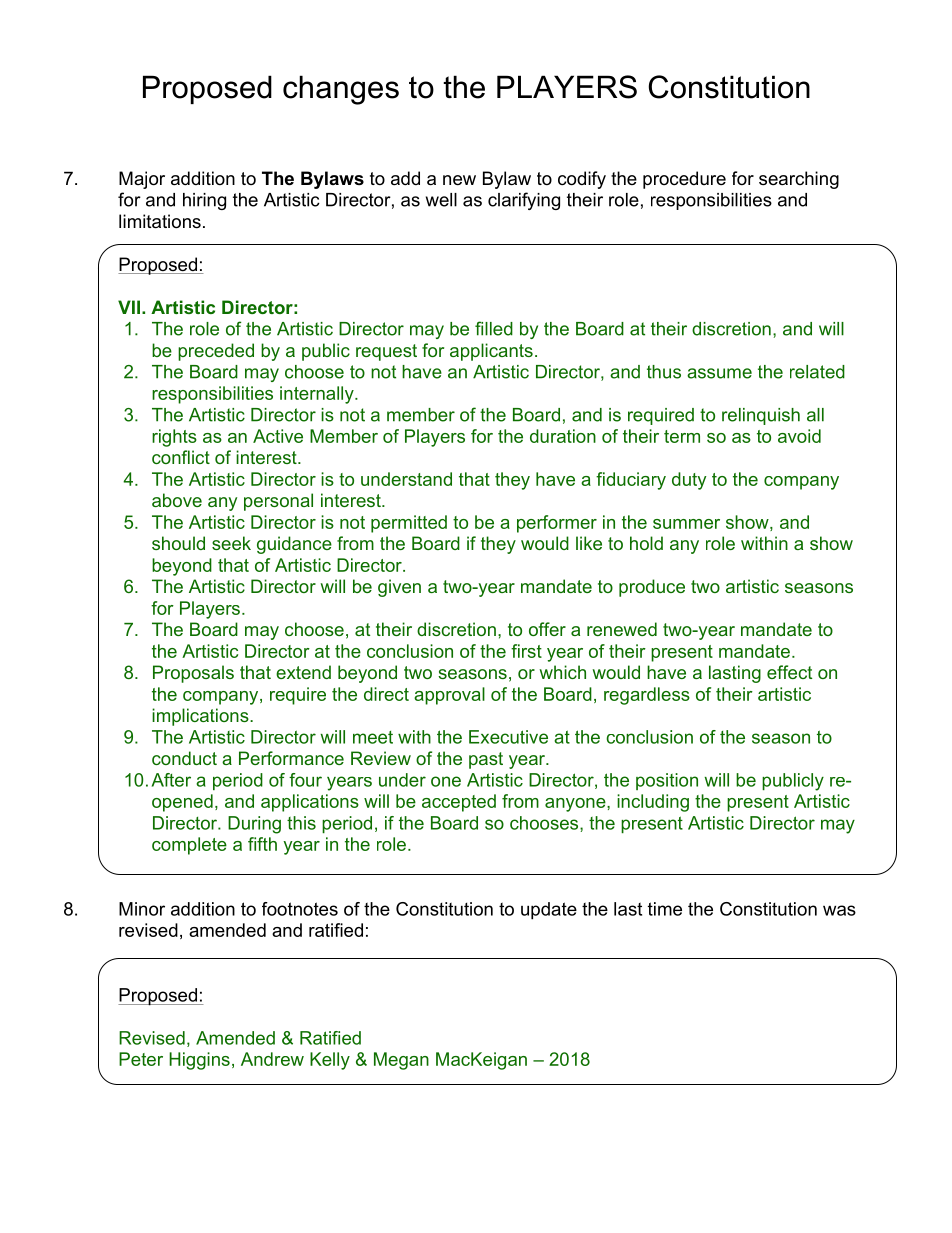 The width and height of the screenshot is (952, 1233). Describe the element at coordinates (563, 436) in the screenshot. I see `duration` at that location.
